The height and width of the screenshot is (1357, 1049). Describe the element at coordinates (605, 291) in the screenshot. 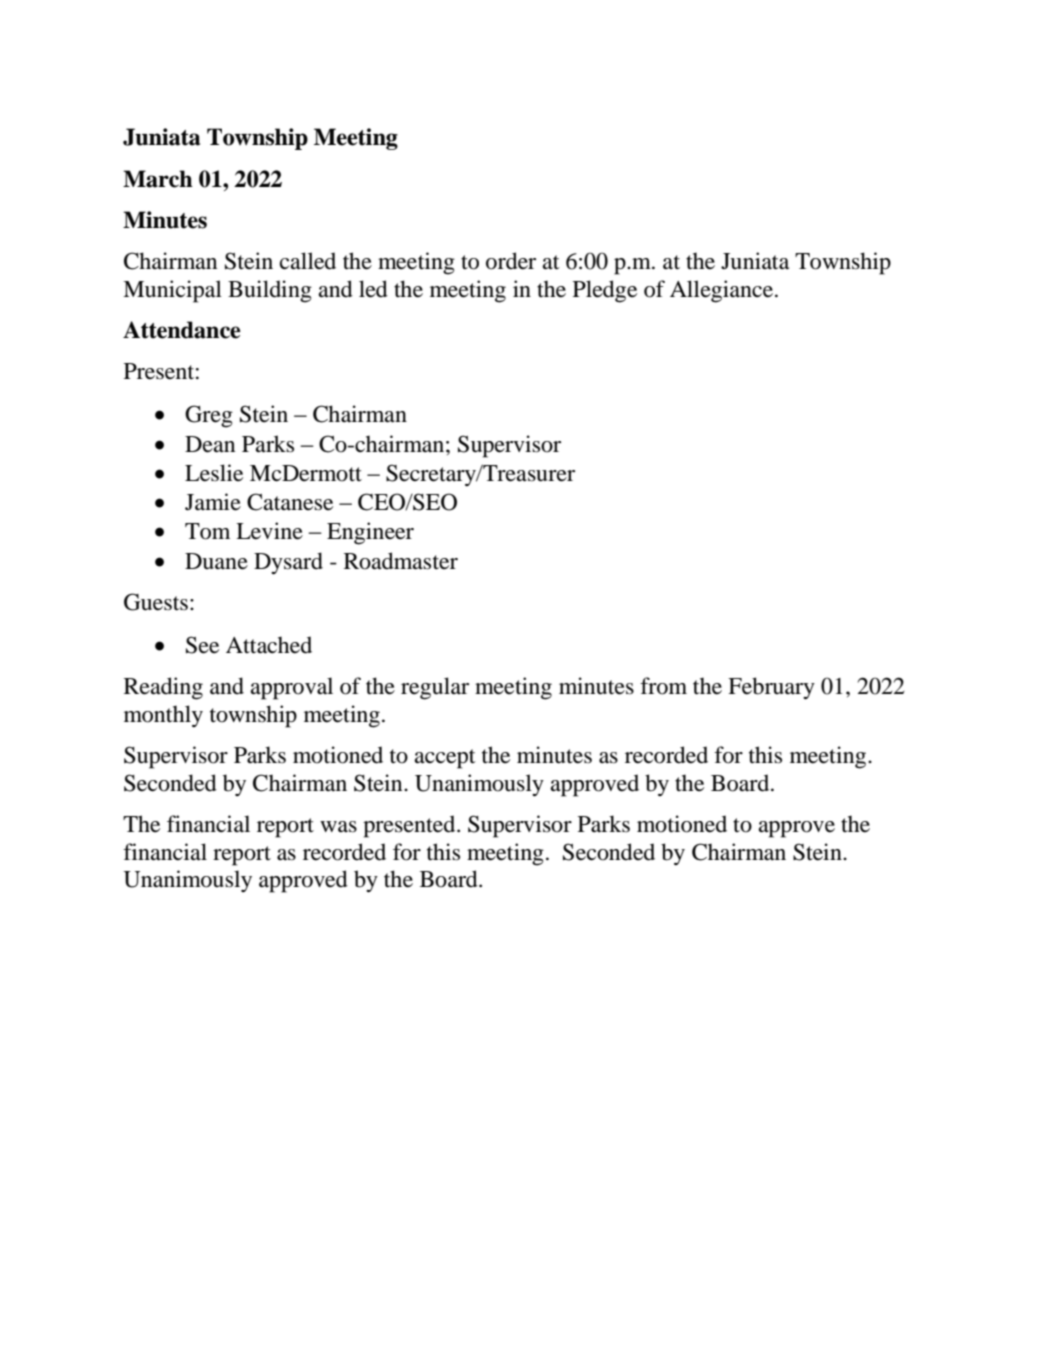

I see `Pledge` at that location.
